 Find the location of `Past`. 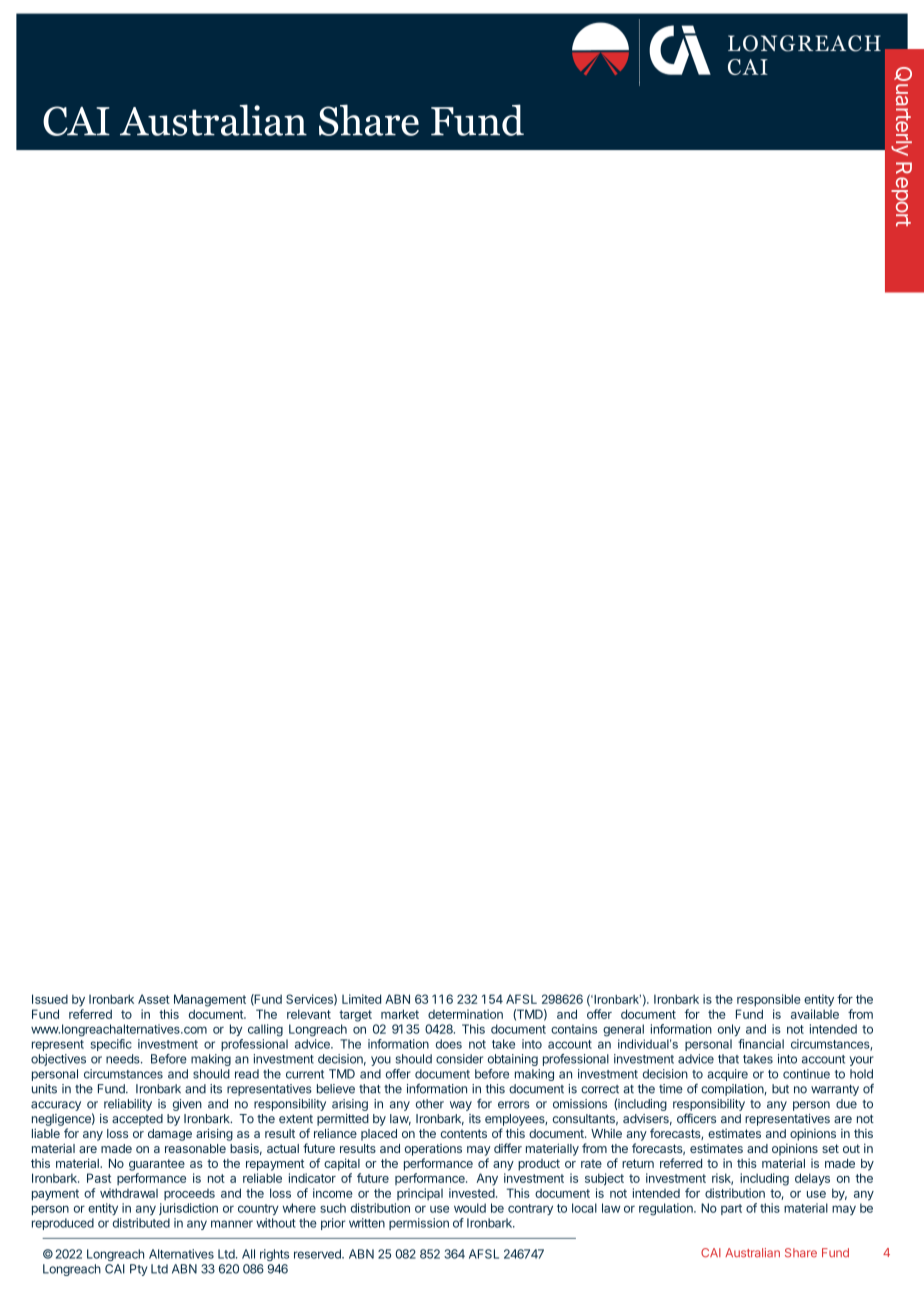

Past is located at coordinates (99, 1178).
